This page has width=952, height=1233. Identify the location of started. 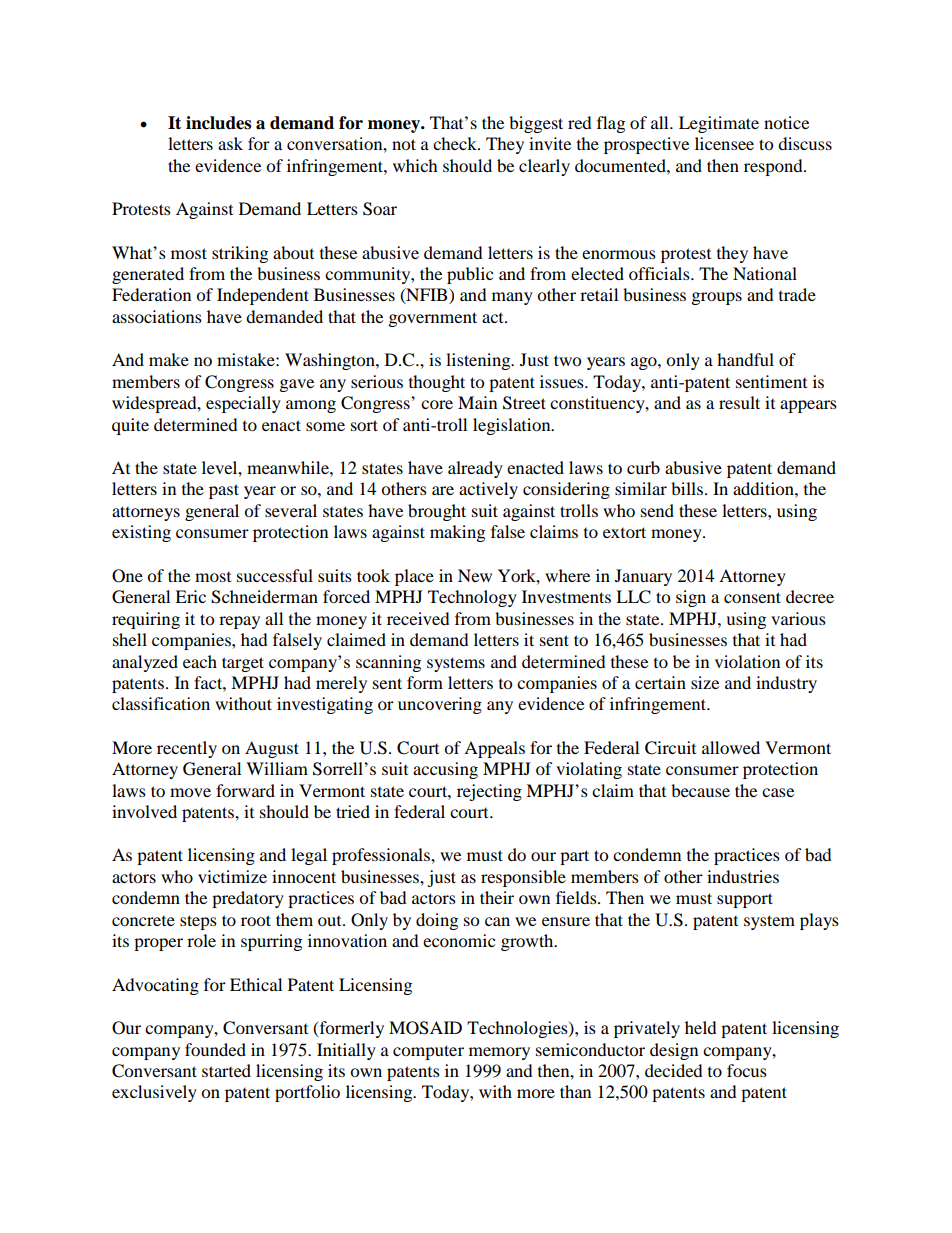
(226, 1070).
